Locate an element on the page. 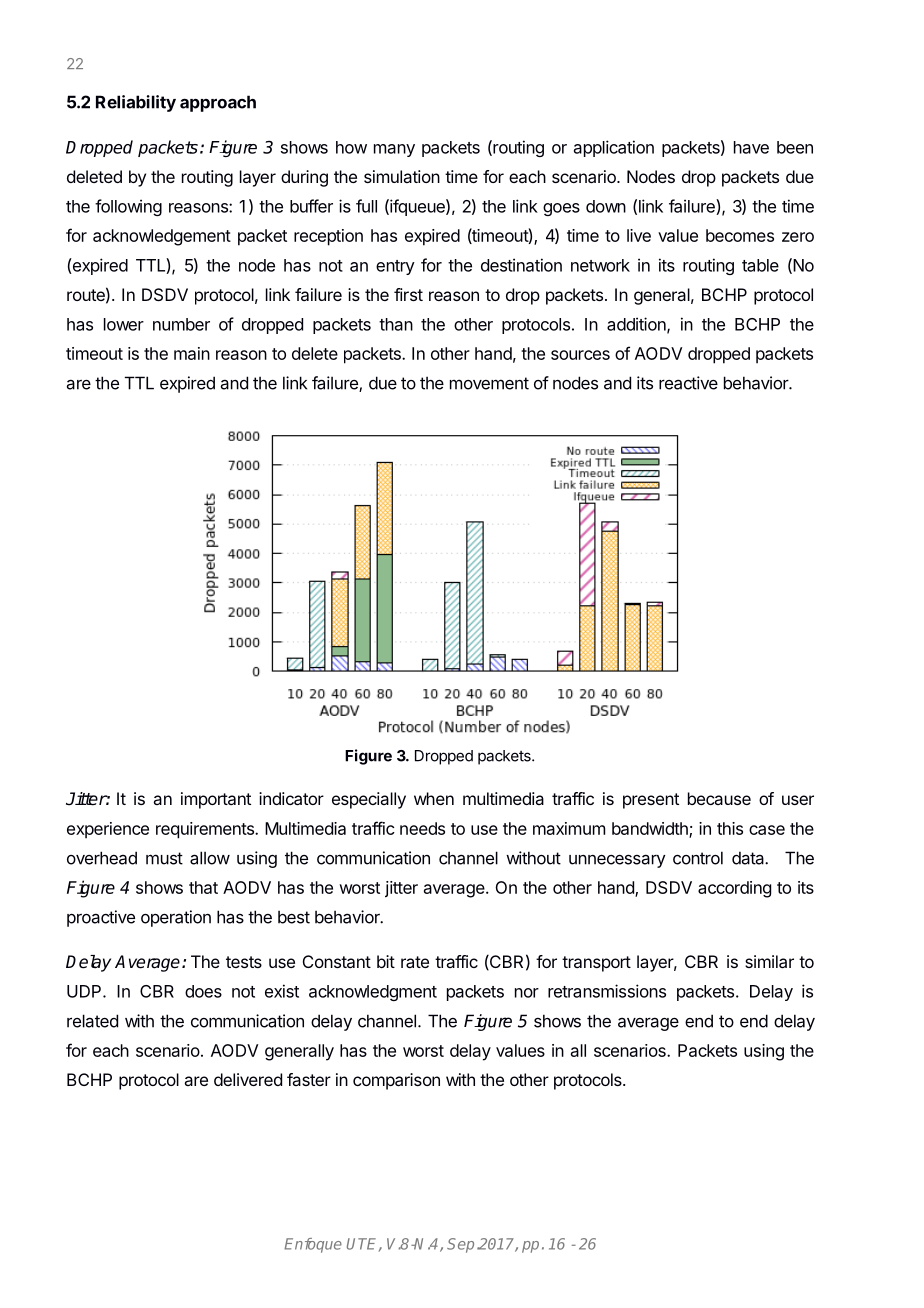 The height and width of the document is (1308, 924). because is located at coordinates (719, 798).
